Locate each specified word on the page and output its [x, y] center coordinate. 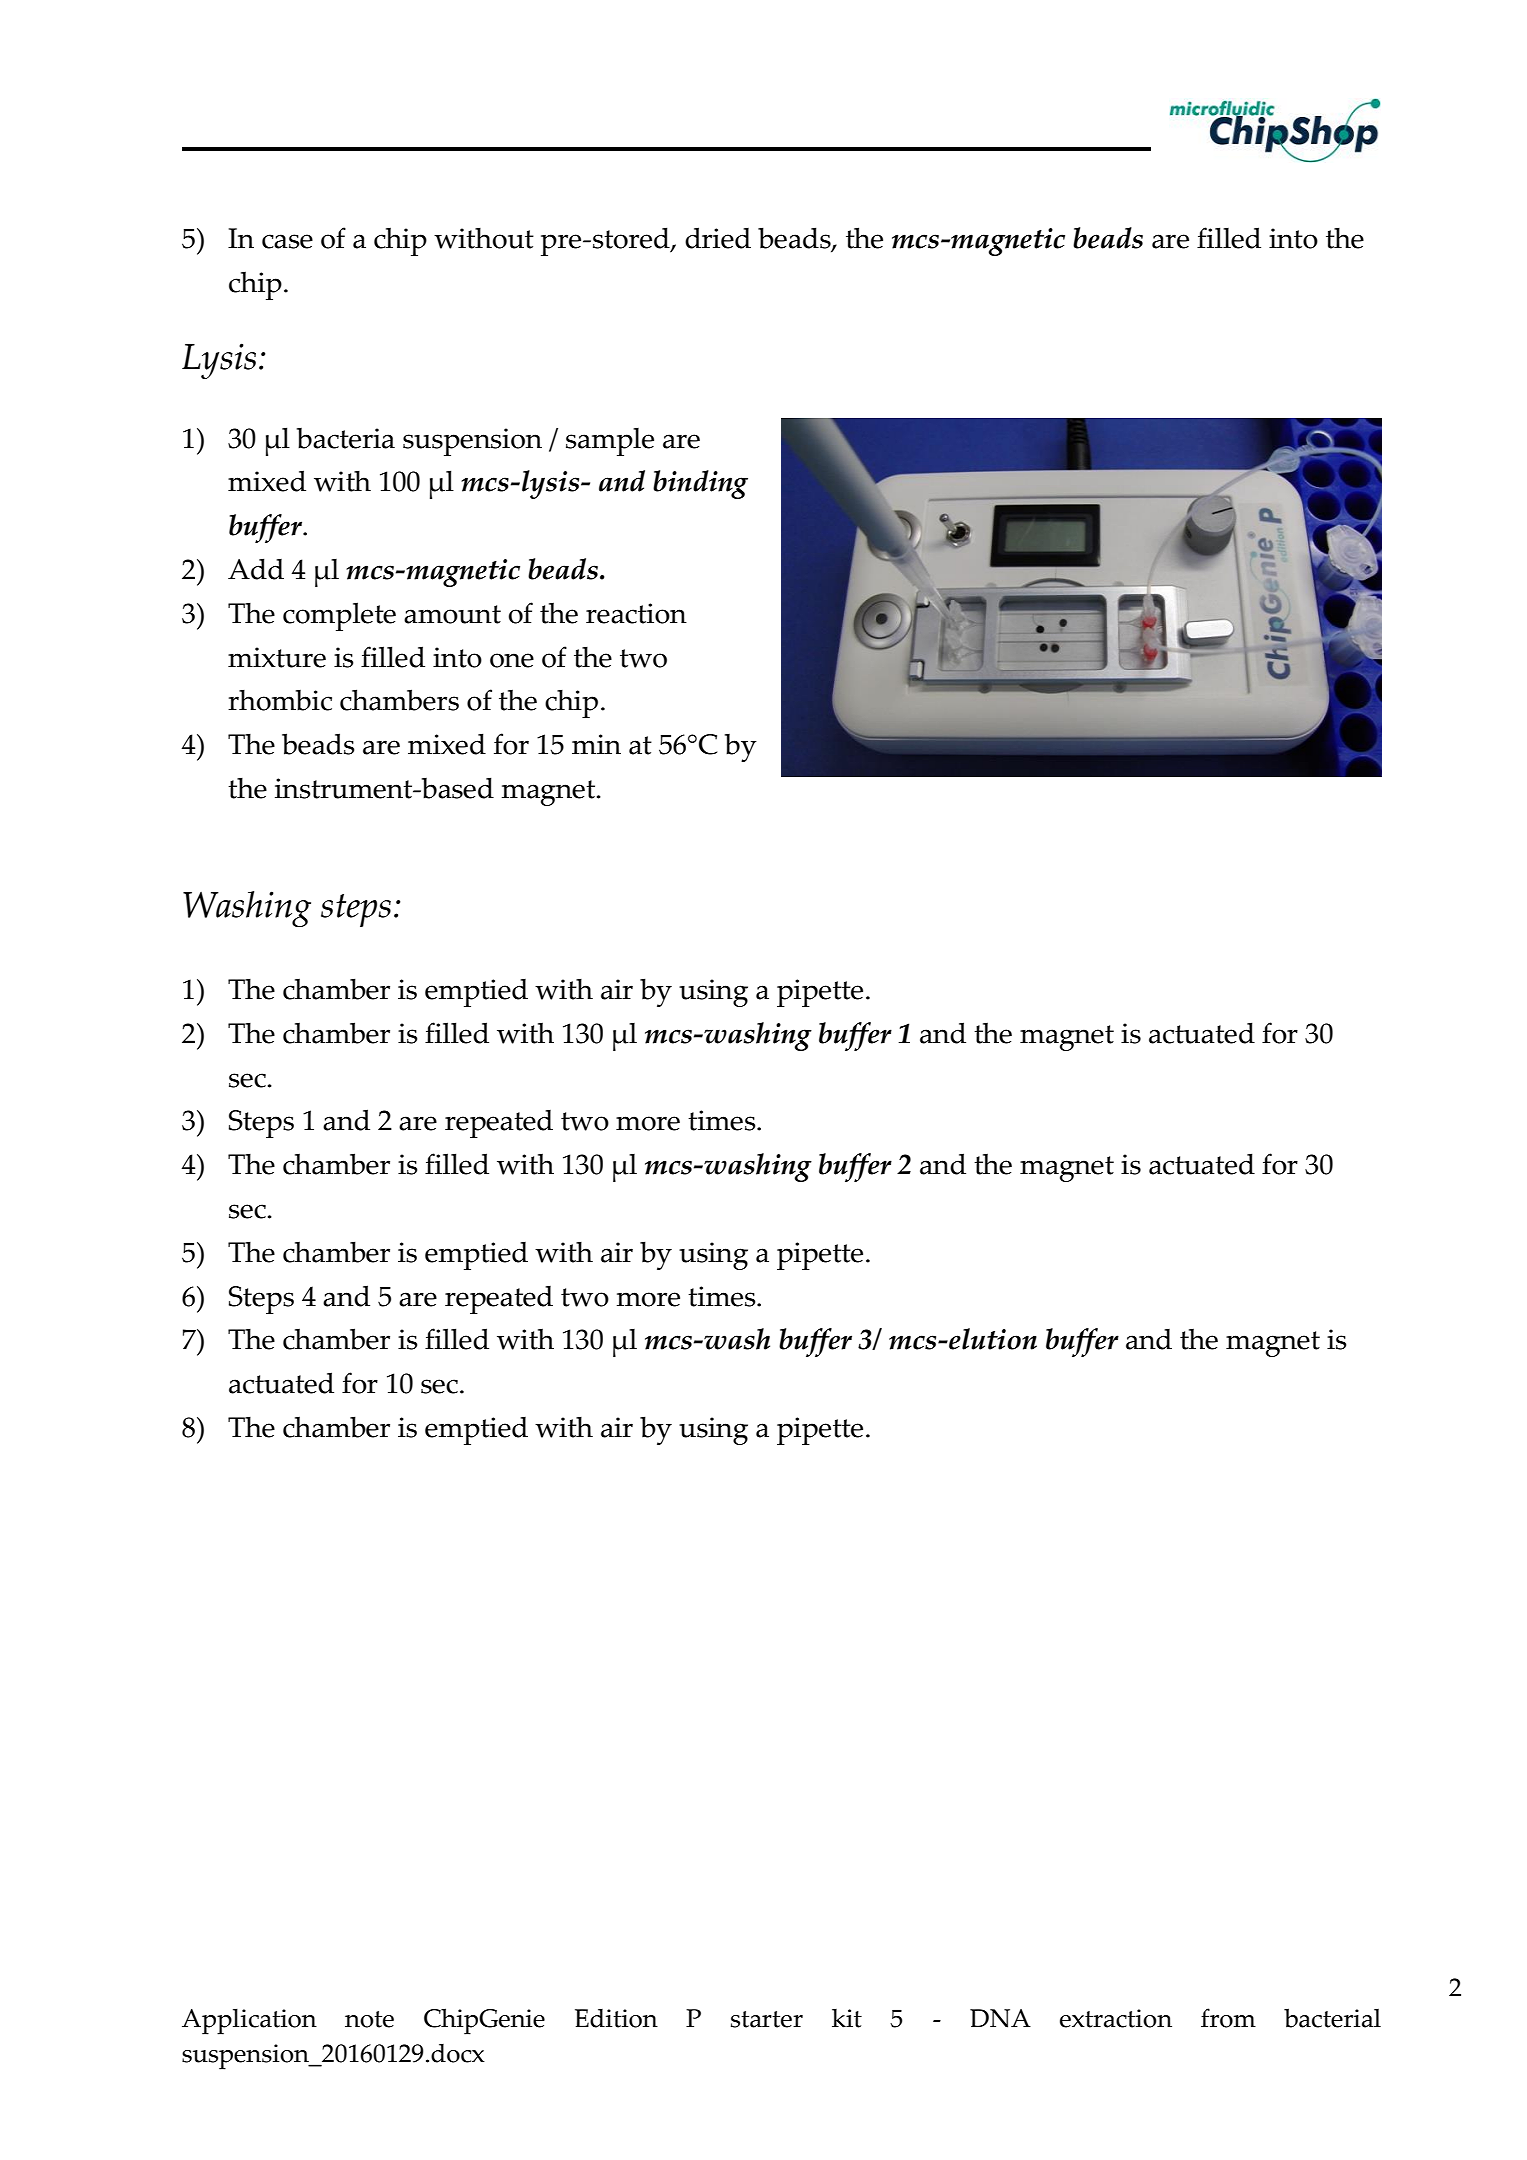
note [369, 2019]
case [287, 241]
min [596, 744]
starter [767, 2019]
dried [718, 238]
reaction [636, 613]
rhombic [280, 700]
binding [700, 484]
